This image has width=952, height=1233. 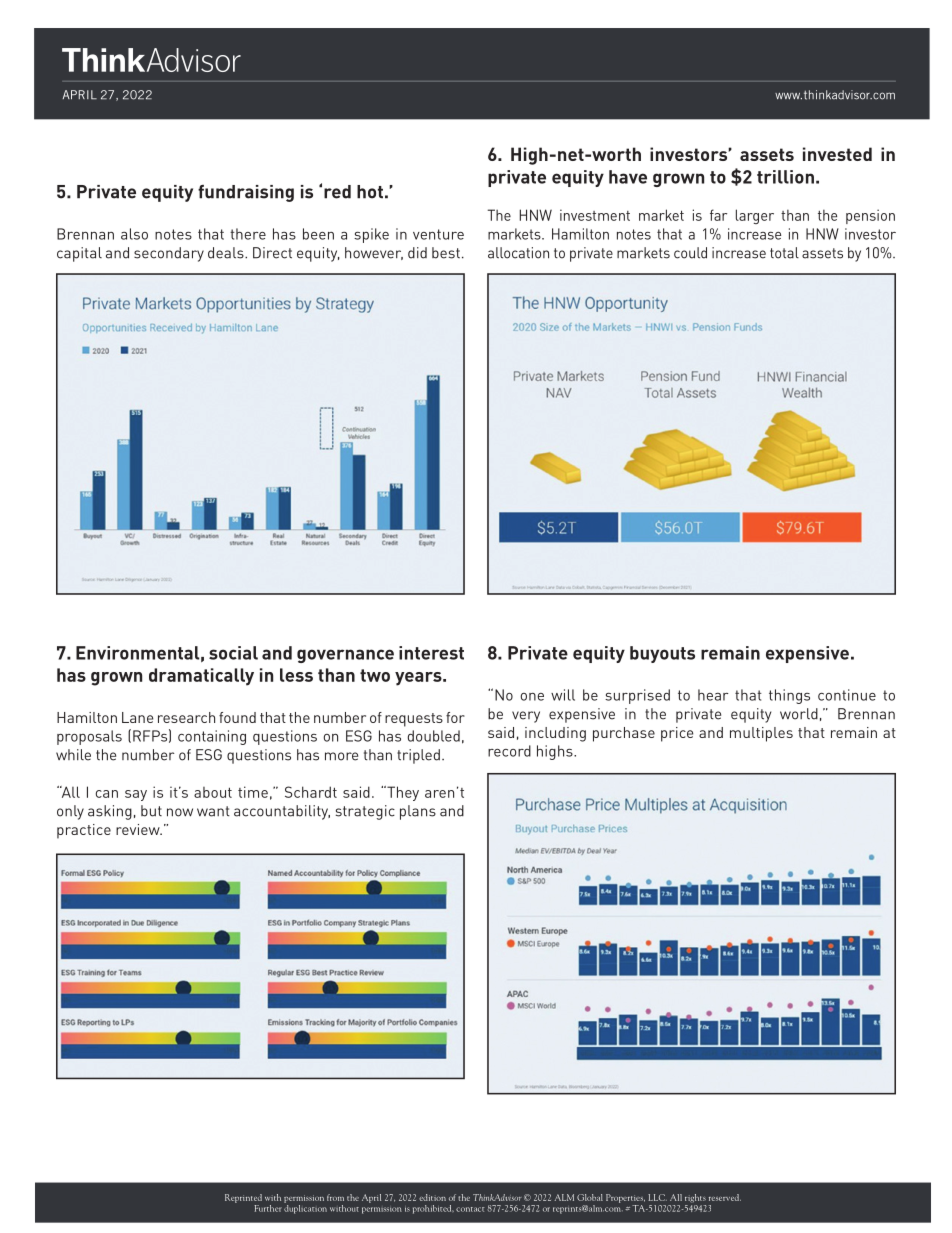 What do you see at coordinates (201, 677) in the image?
I see `dramatically` at bounding box center [201, 677].
